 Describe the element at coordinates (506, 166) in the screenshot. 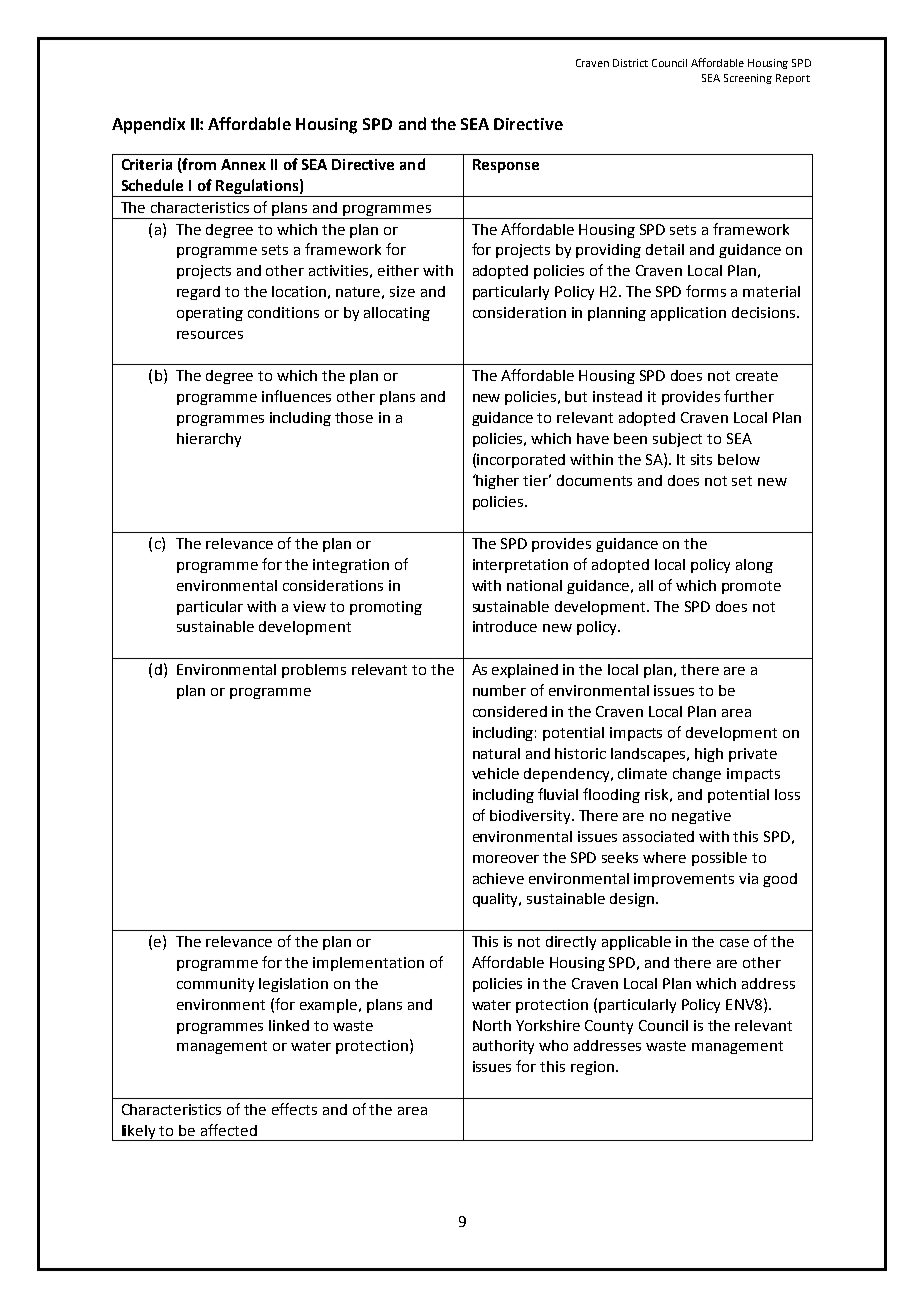

I see `Response` at that location.
